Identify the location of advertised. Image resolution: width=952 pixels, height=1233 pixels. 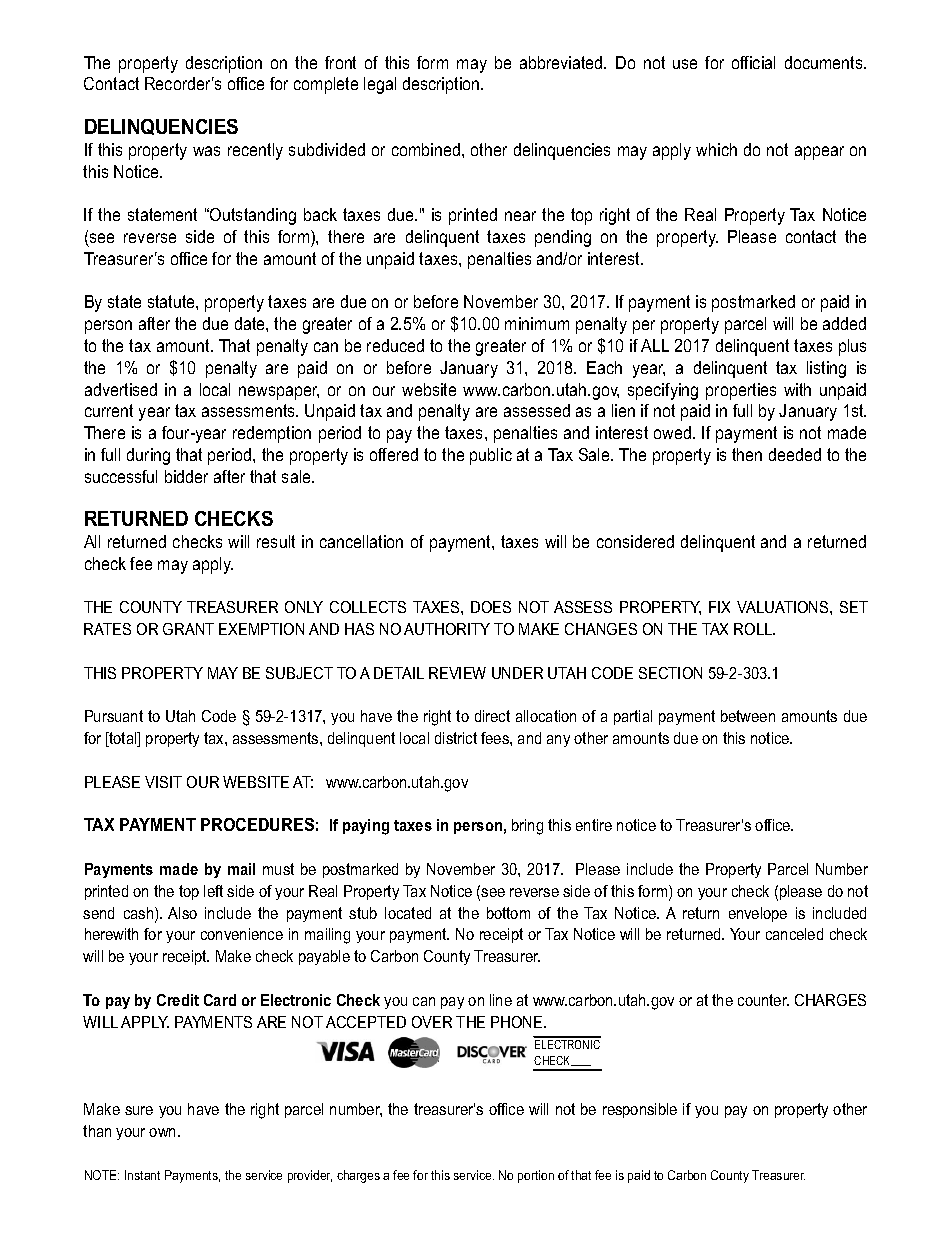
(121, 389).
